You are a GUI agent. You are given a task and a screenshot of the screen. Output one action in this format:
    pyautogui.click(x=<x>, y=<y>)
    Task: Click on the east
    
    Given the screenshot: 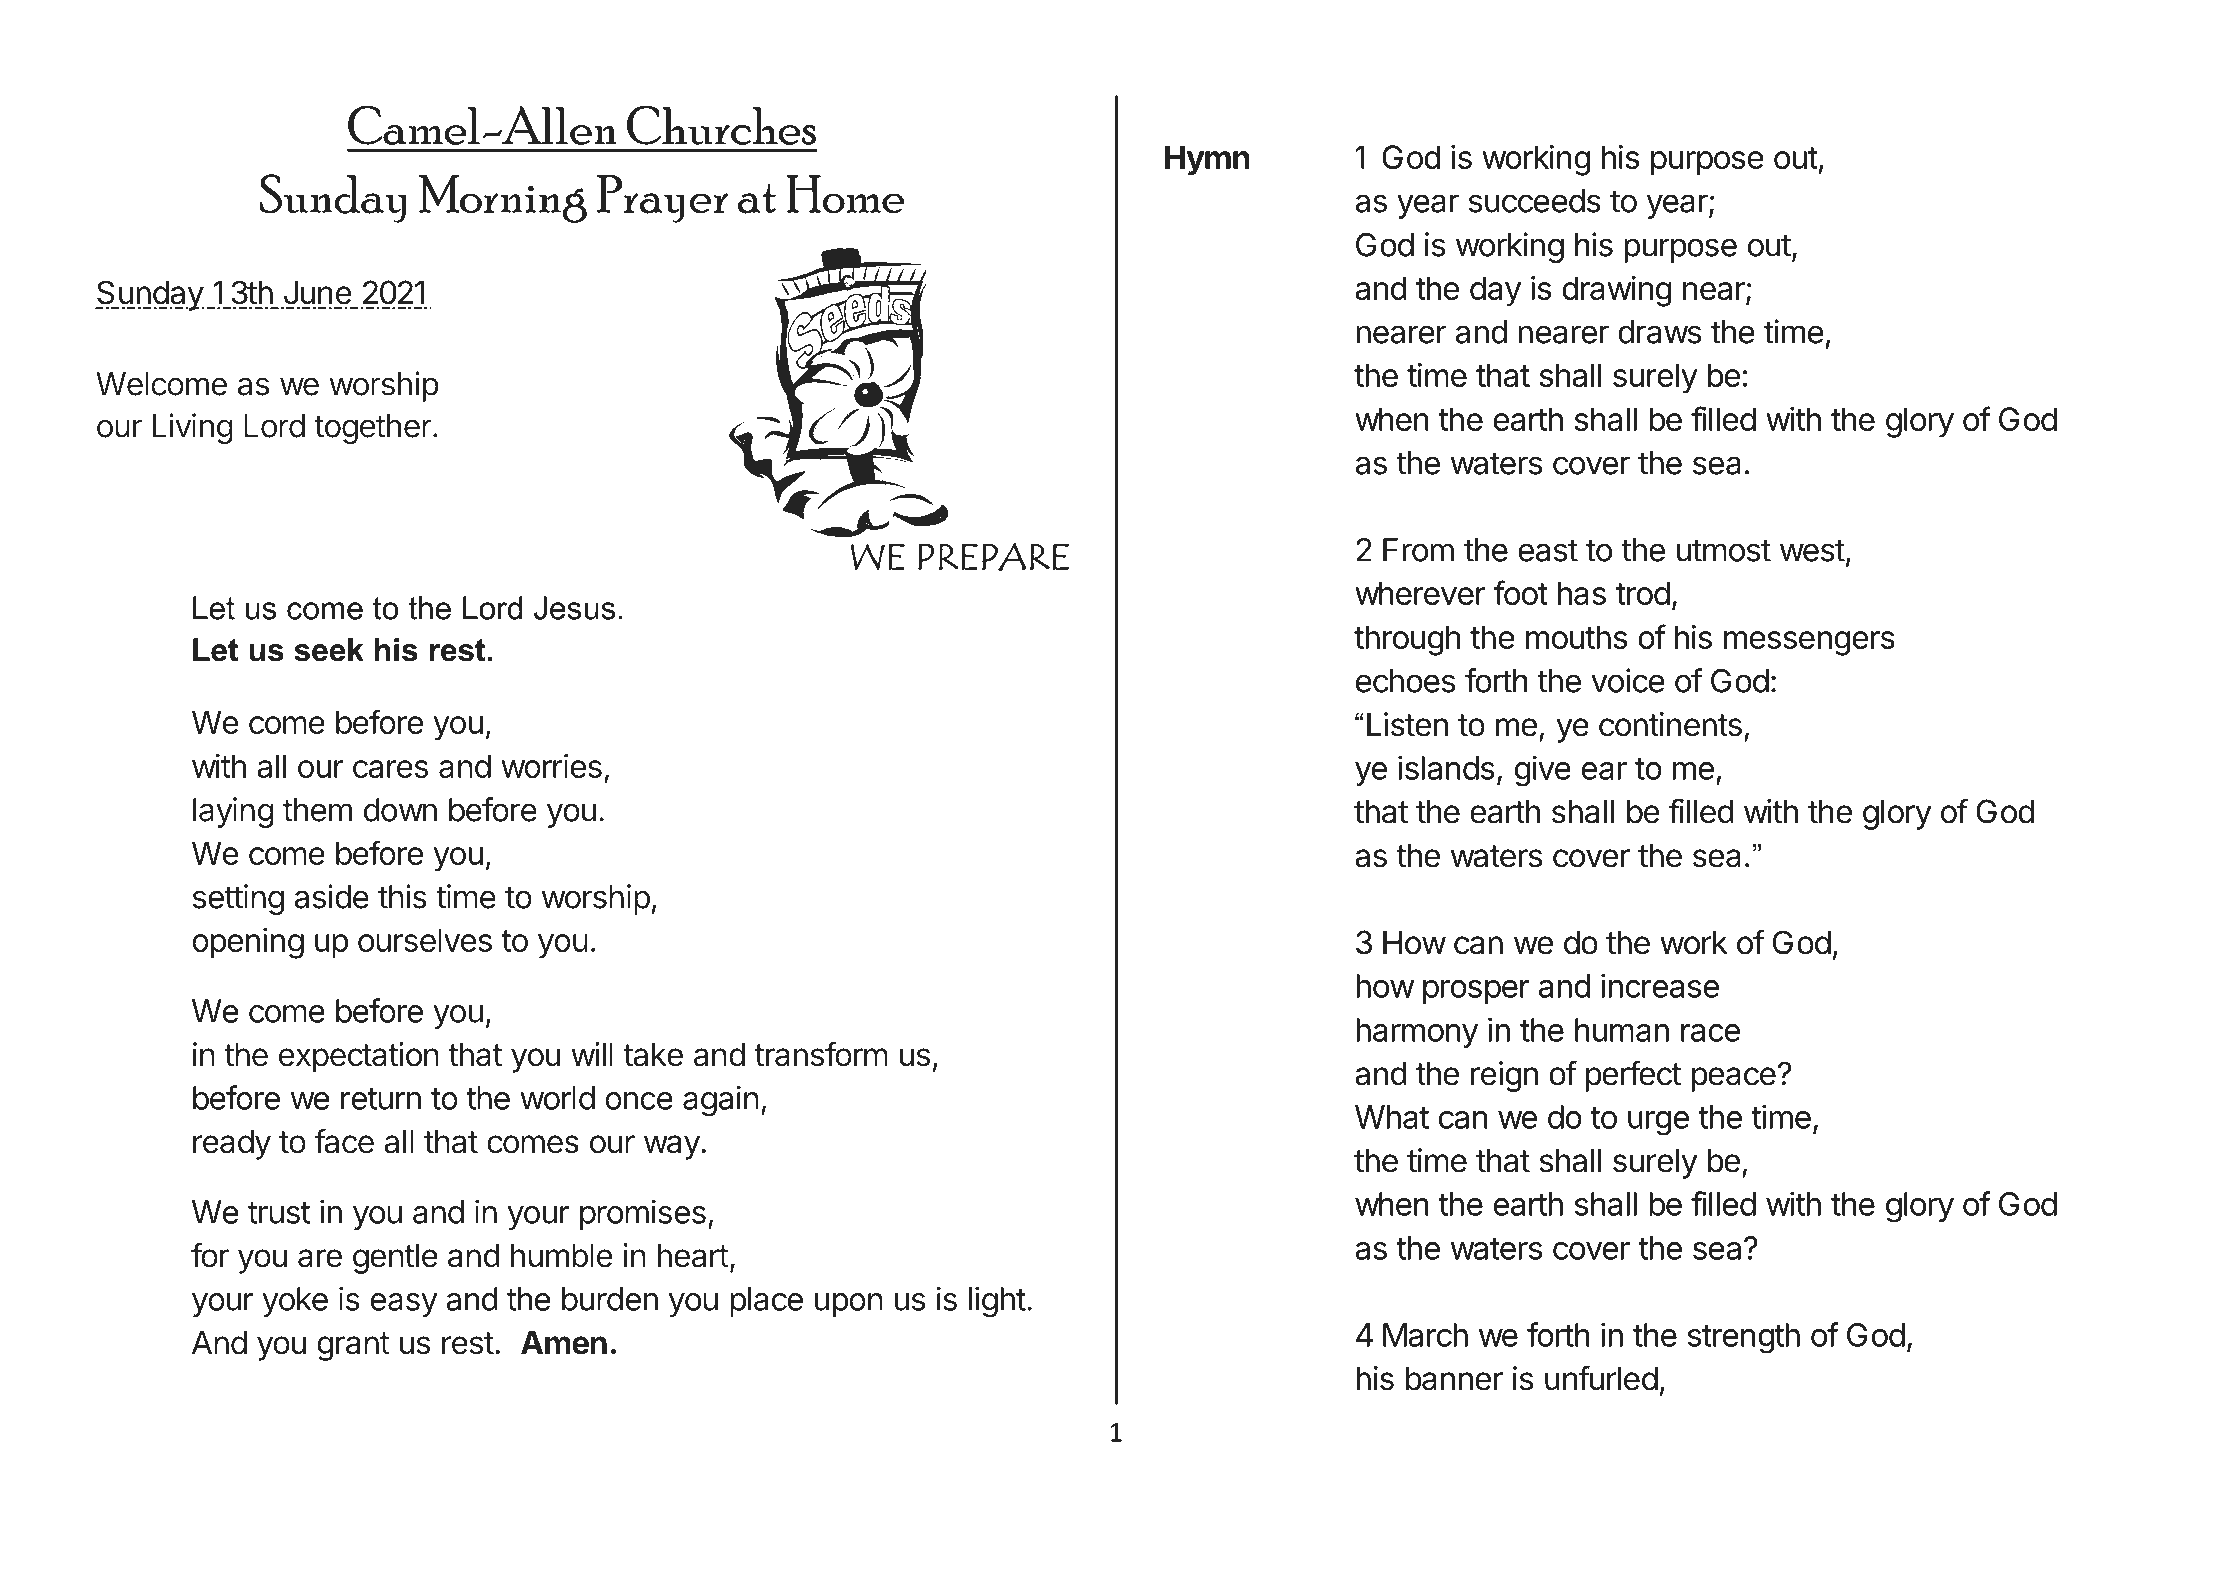 What is the action you would take?
    pyautogui.click(x=1548, y=550)
